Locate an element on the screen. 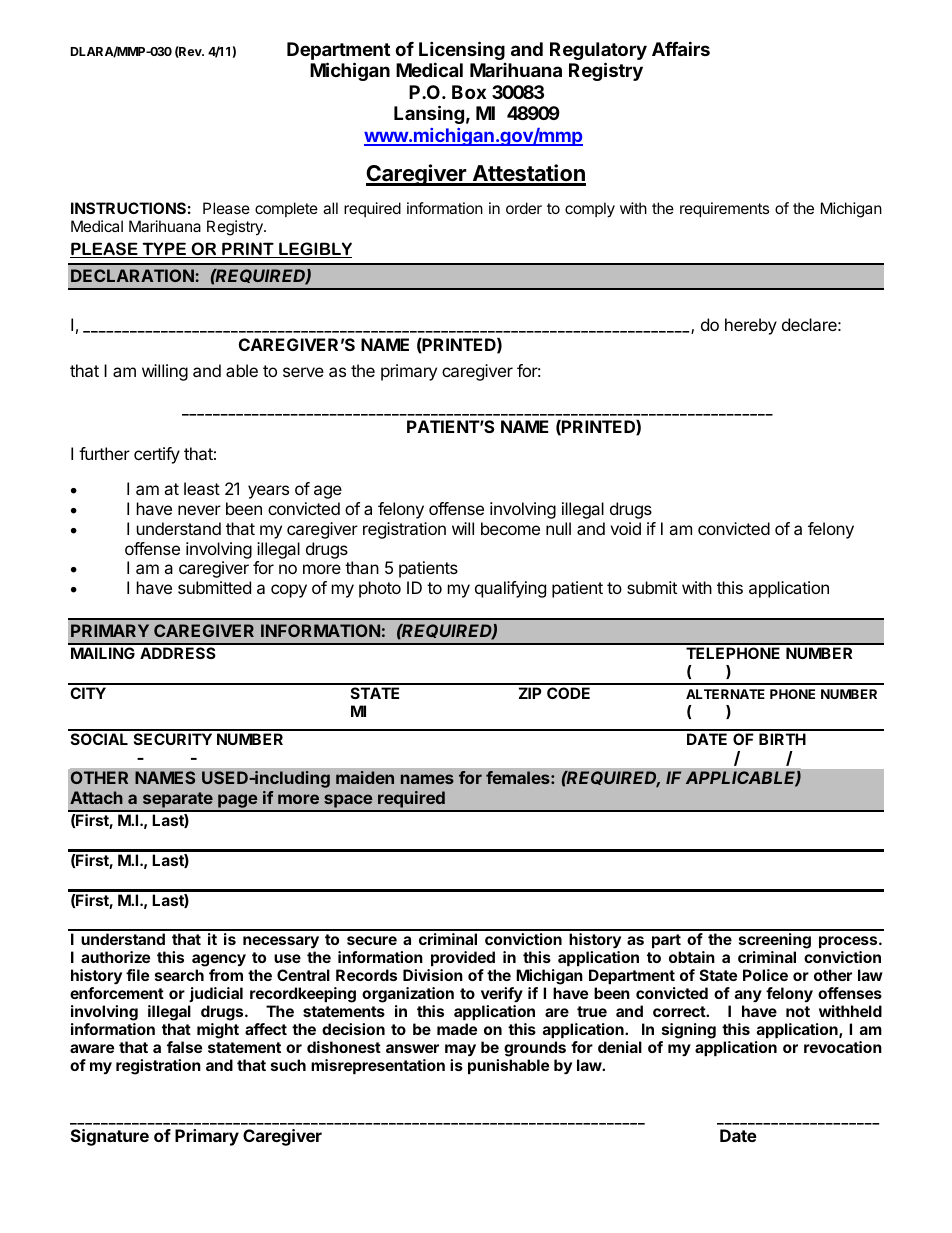  become is located at coordinates (510, 528).
